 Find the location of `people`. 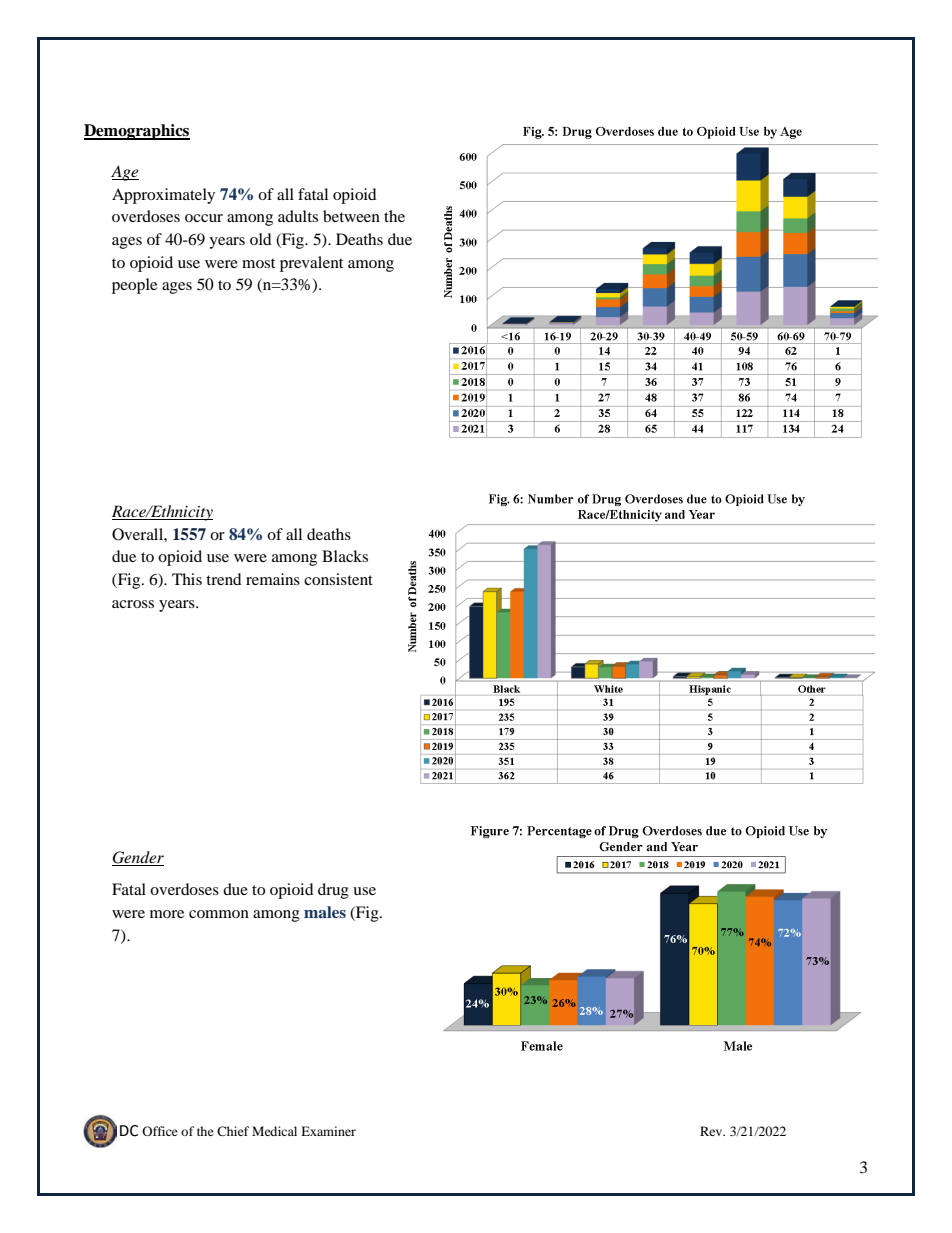

people is located at coordinates (134, 286).
